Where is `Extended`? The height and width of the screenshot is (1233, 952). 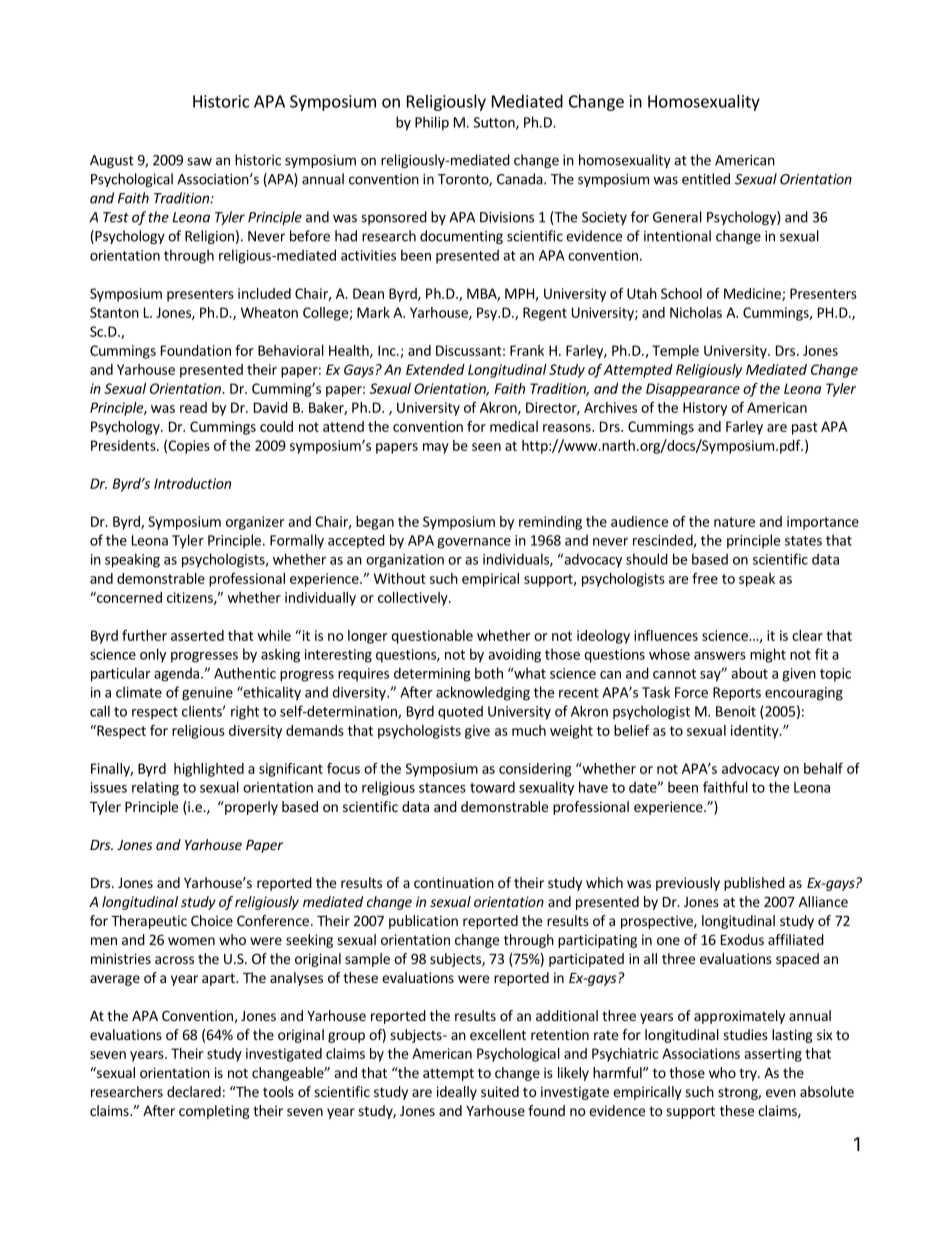 Extended is located at coordinates (435, 369).
